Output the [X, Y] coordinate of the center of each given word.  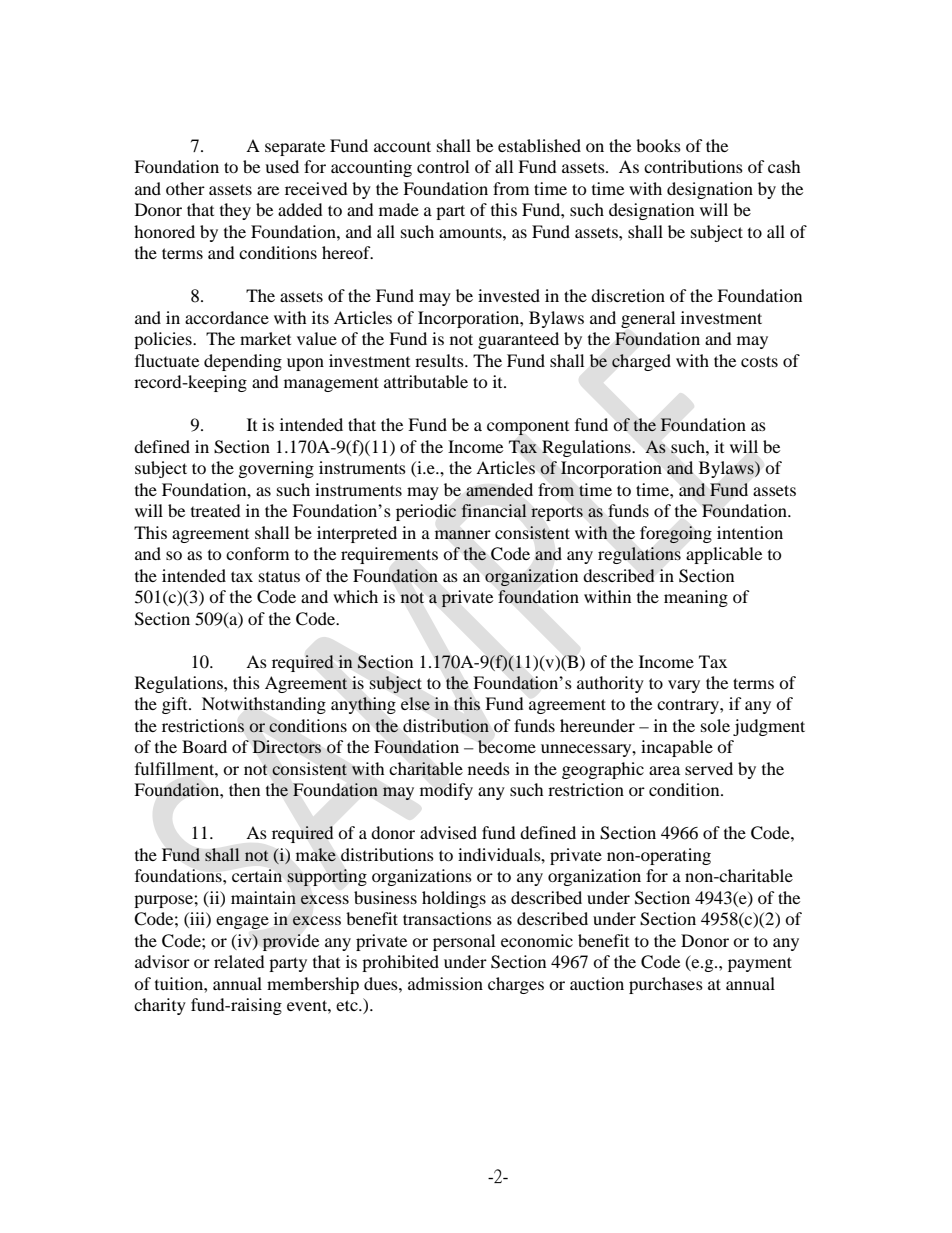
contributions [693, 166]
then [244, 789]
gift [176, 705]
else [415, 703]
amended [499, 490]
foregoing [676, 534]
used [282, 166]
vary [684, 686]
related [239, 961]
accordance [227, 317]
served [709, 768]
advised [448, 832]
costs [759, 361]
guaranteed [518, 340]
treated [216, 510]
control [443, 166]
